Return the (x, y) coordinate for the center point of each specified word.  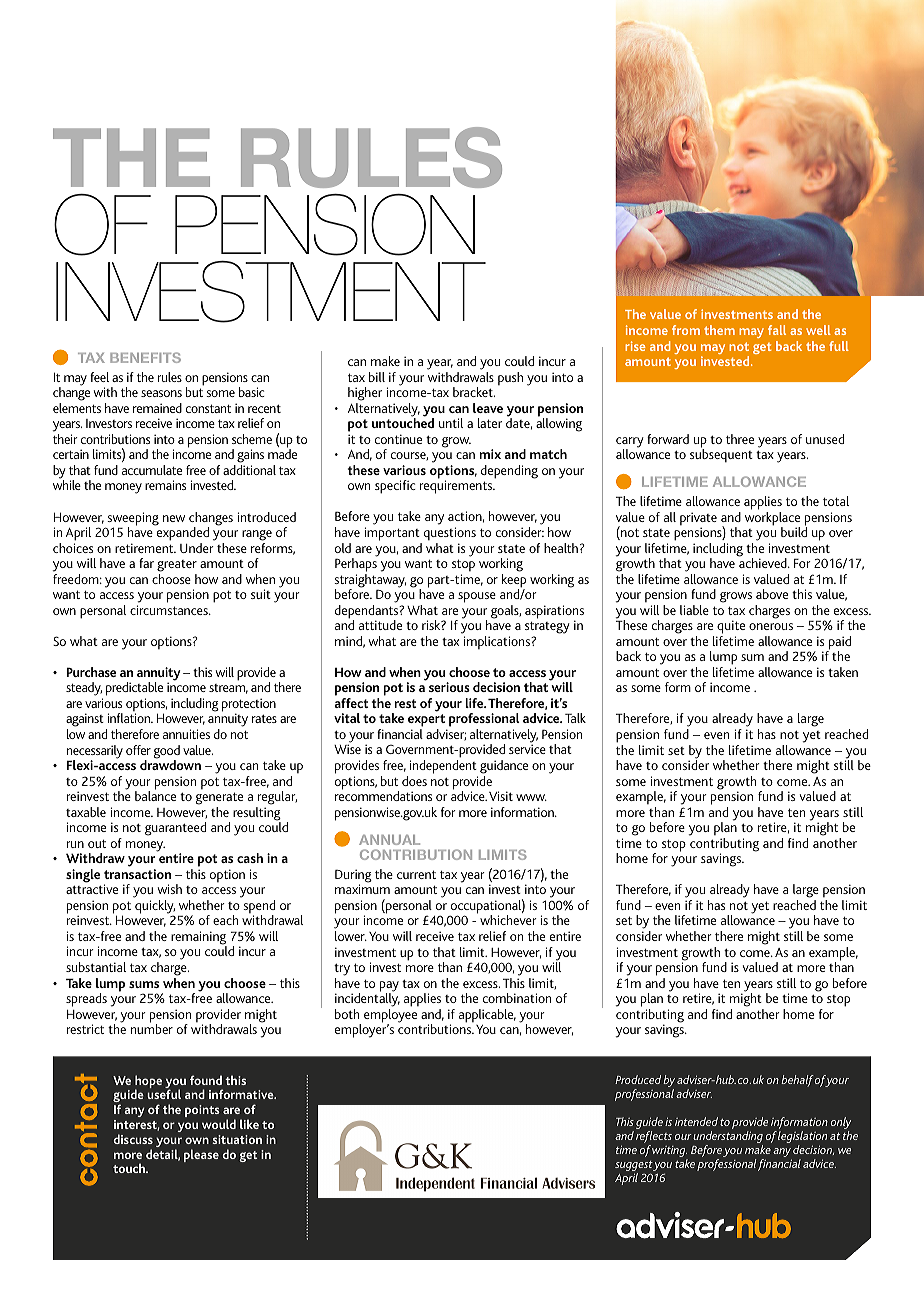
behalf (797, 1081)
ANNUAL (389, 840)
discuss (133, 1139)
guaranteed (175, 829)
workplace (772, 520)
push (510, 378)
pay (389, 987)
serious (449, 687)
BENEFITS (145, 357)
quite (730, 628)
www (531, 797)
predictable (134, 690)
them (719, 330)
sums (144, 984)
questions (450, 533)
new (174, 518)
